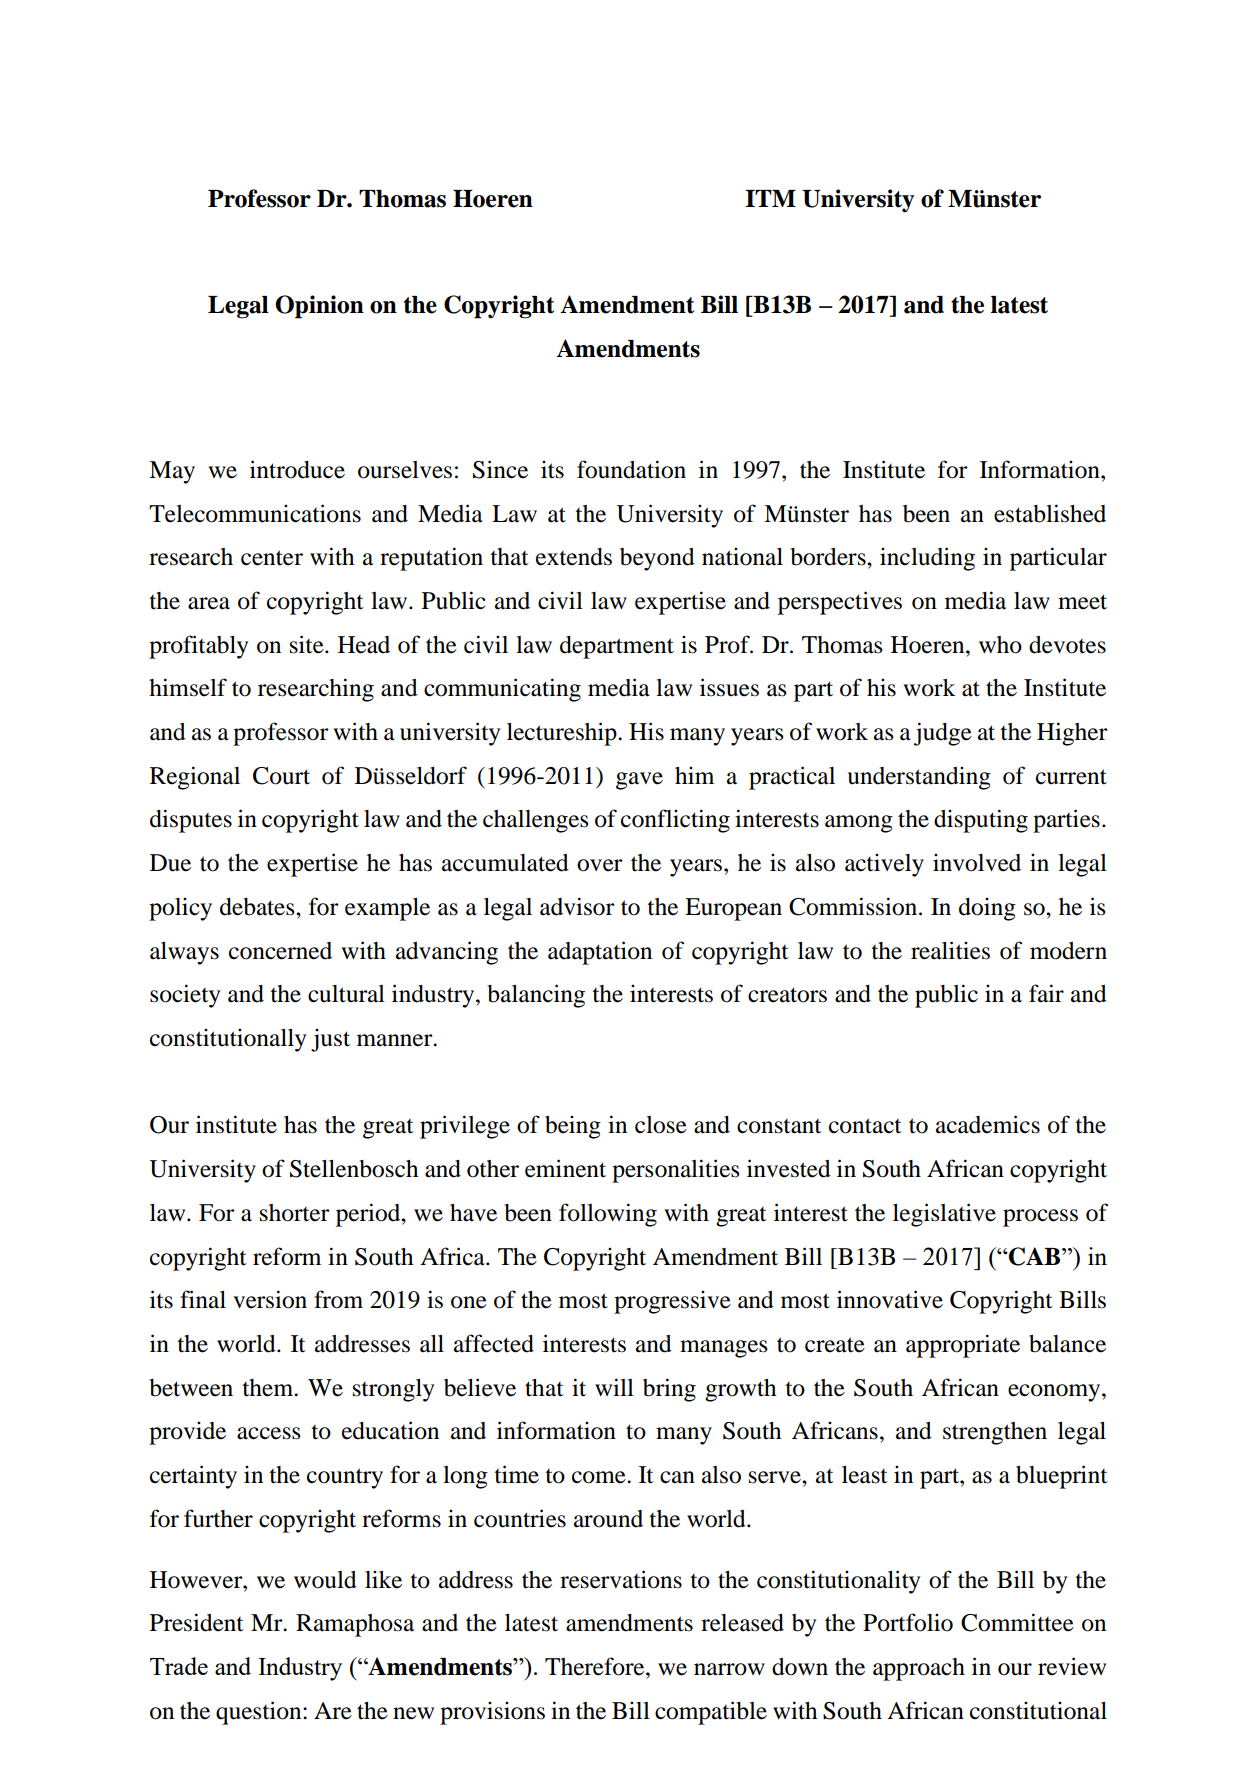 The height and width of the image is (1778, 1256). Describe the element at coordinates (950, 950) in the image. I see `realities` at that location.
